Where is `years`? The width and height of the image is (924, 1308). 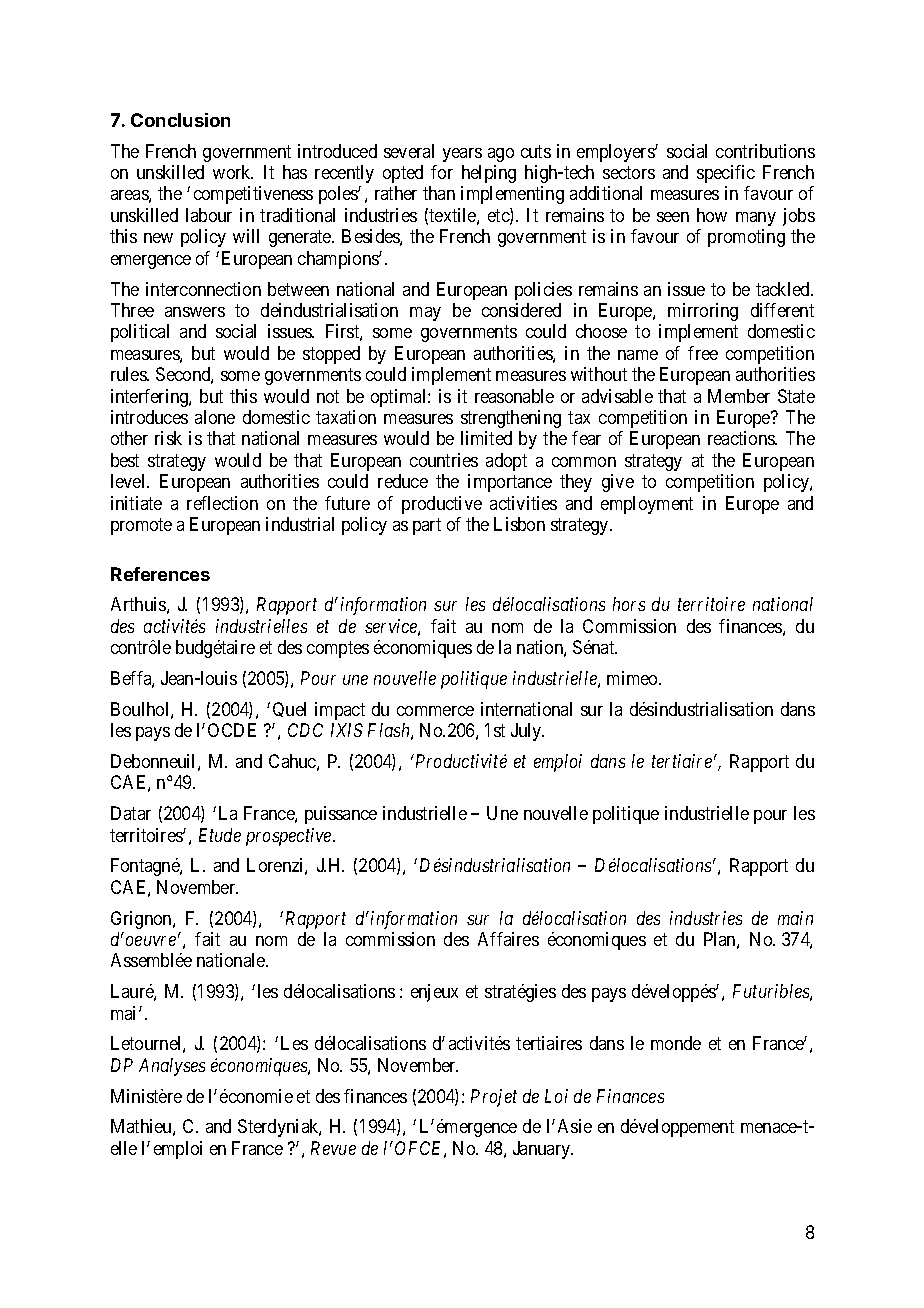 years is located at coordinates (462, 155).
